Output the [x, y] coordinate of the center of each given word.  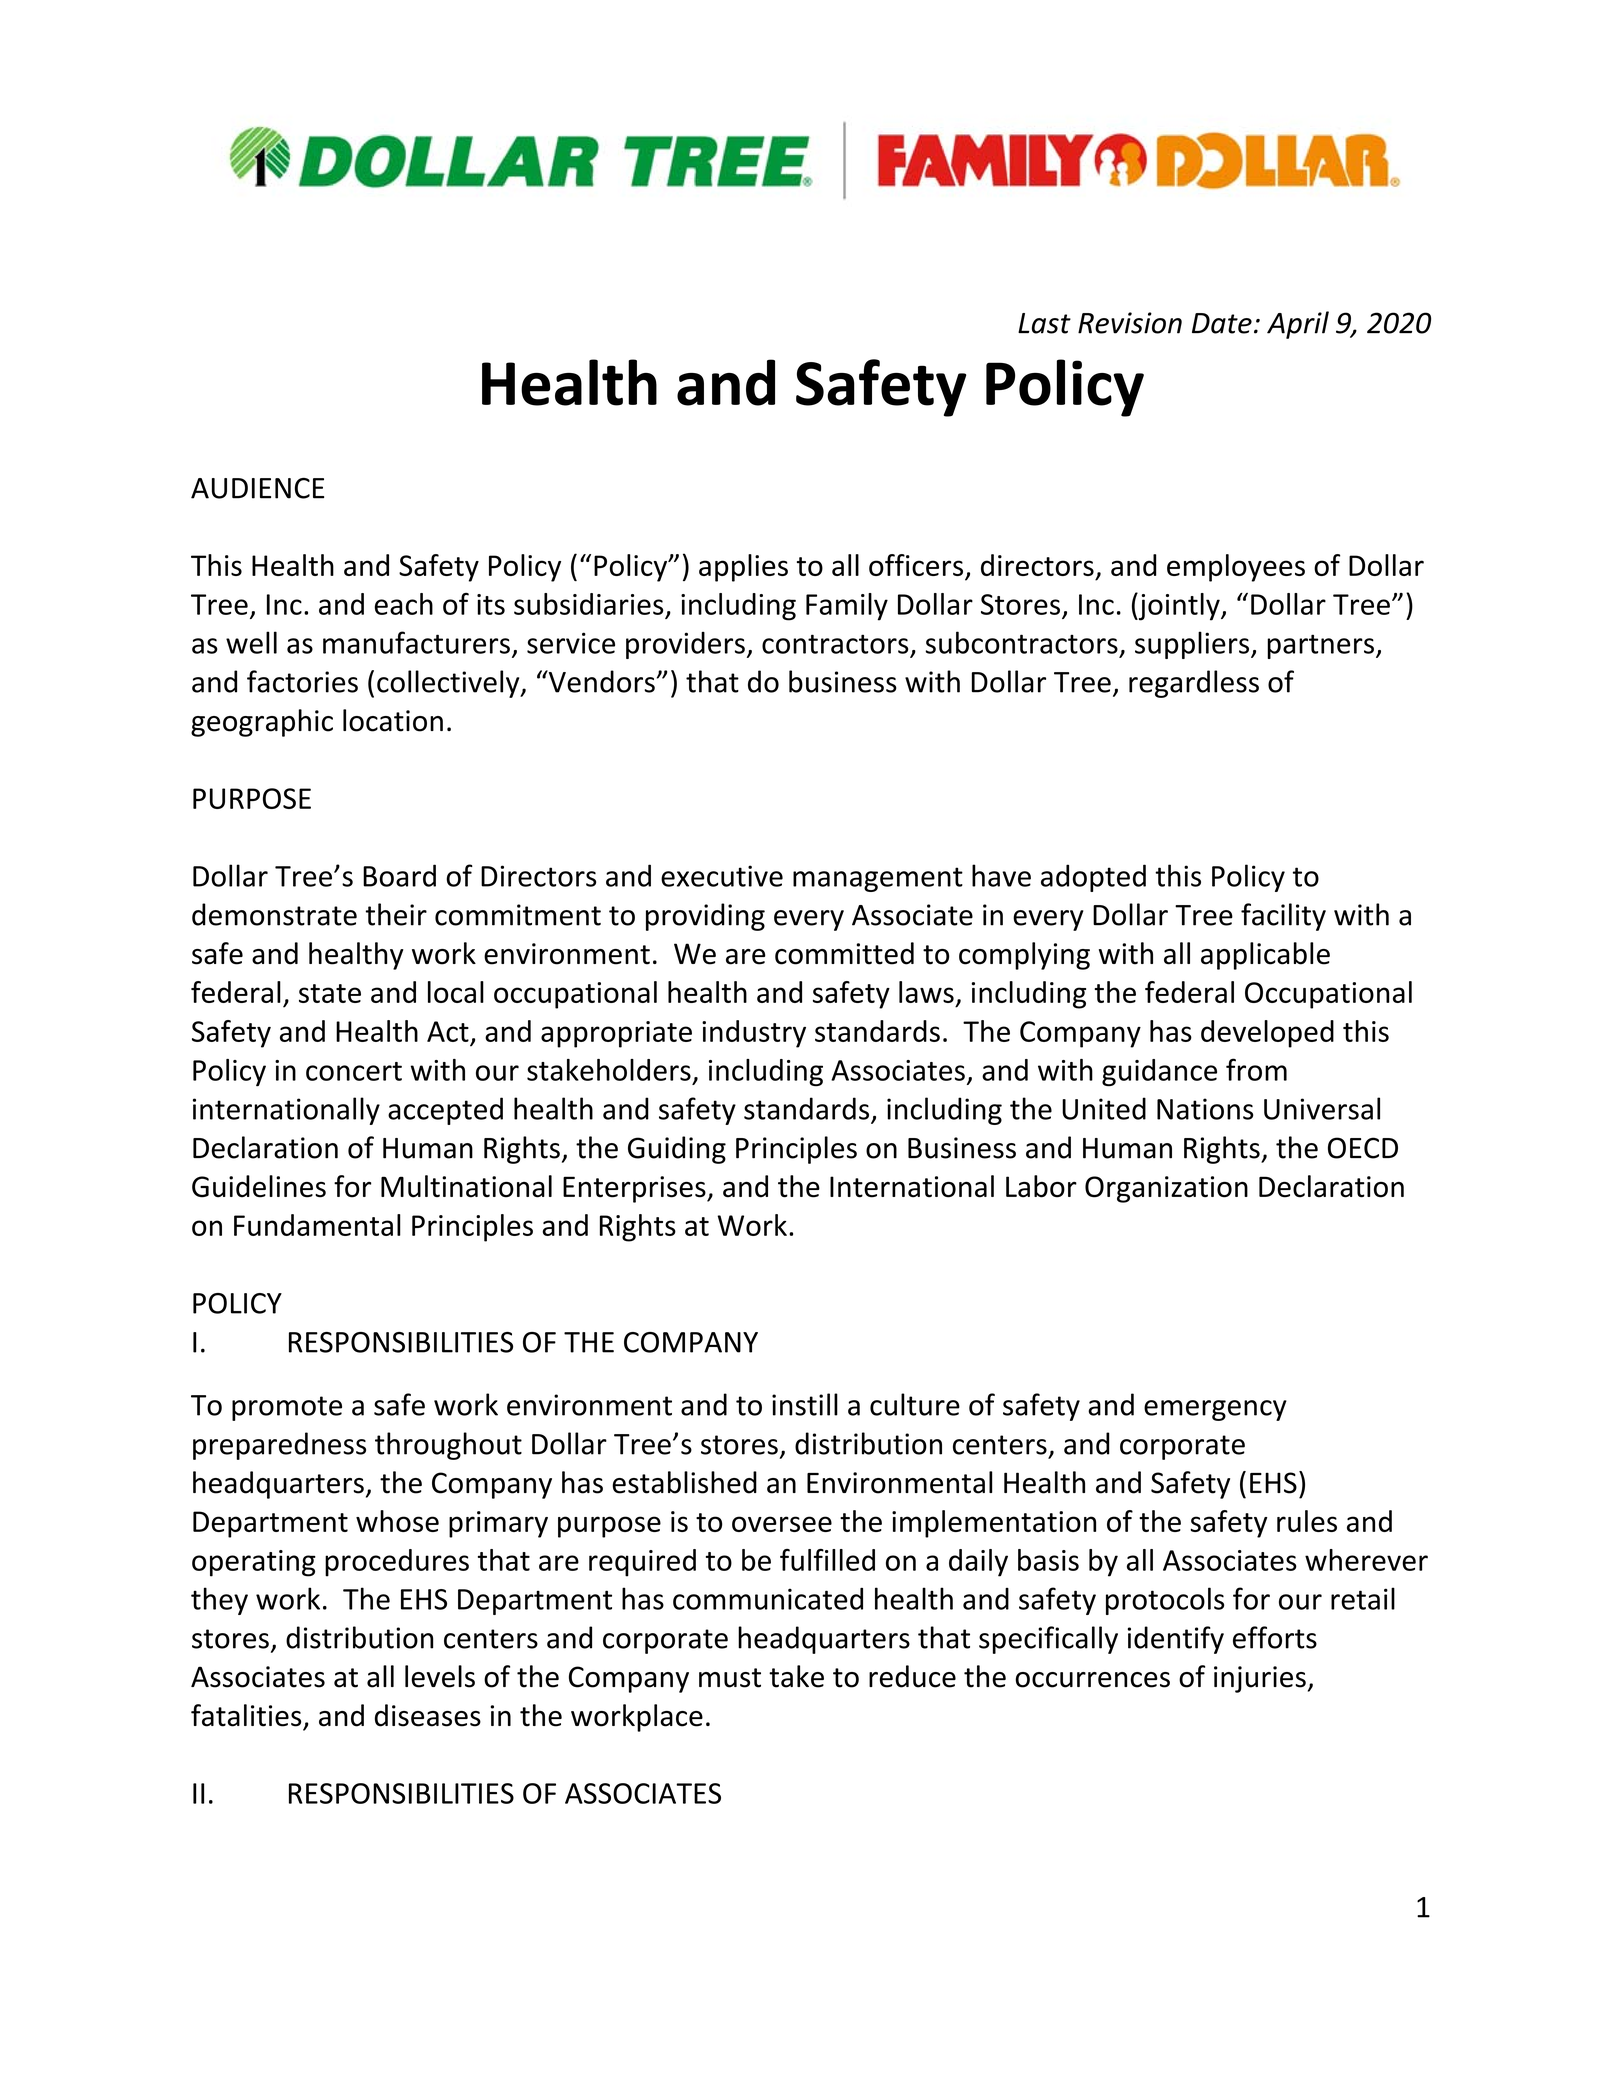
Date [1222, 323]
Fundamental [317, 1225]
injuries [1260, 1679]
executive [722, 876]
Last [1044, 323]
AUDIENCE [257, 488]
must [730, 1678]
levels [440, 1676]
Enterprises [635, 1189]
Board [399, 875]
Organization [1166, 1189]
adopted [1093, 878]
